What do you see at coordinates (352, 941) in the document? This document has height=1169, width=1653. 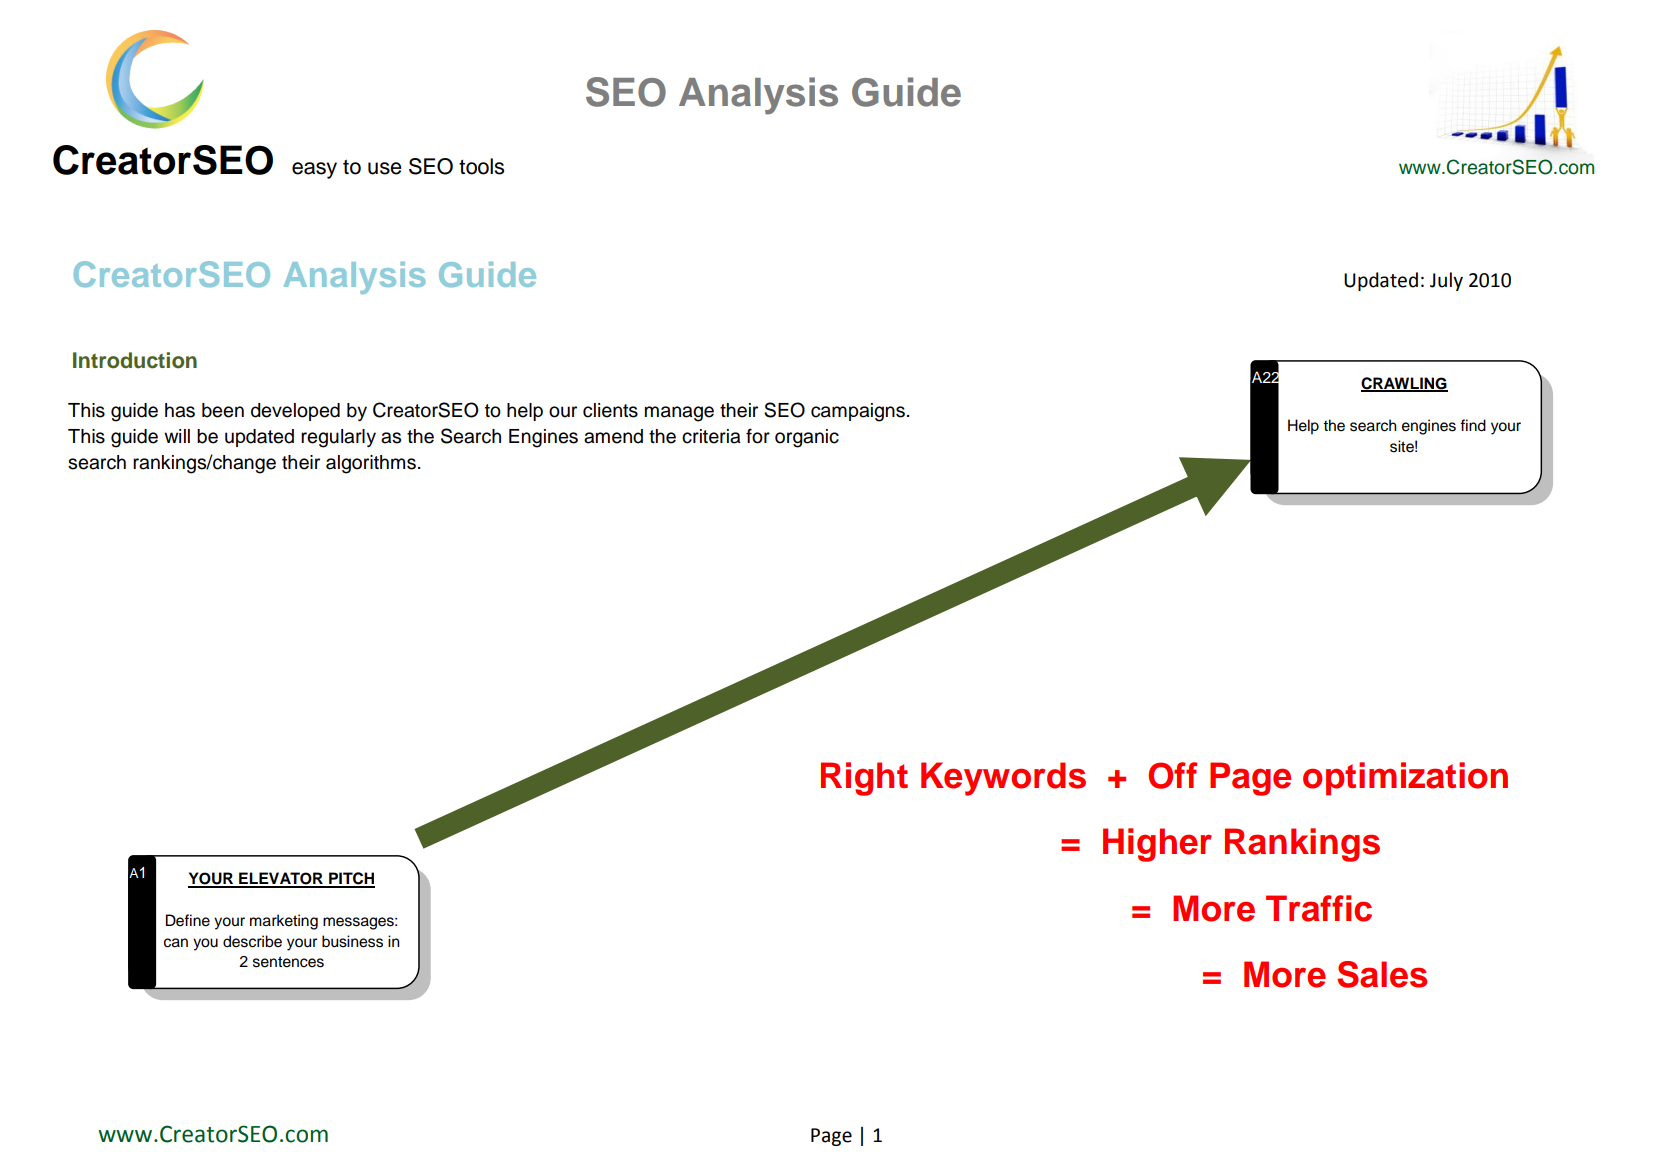 I see `business` at bounding box center [352, 941].
